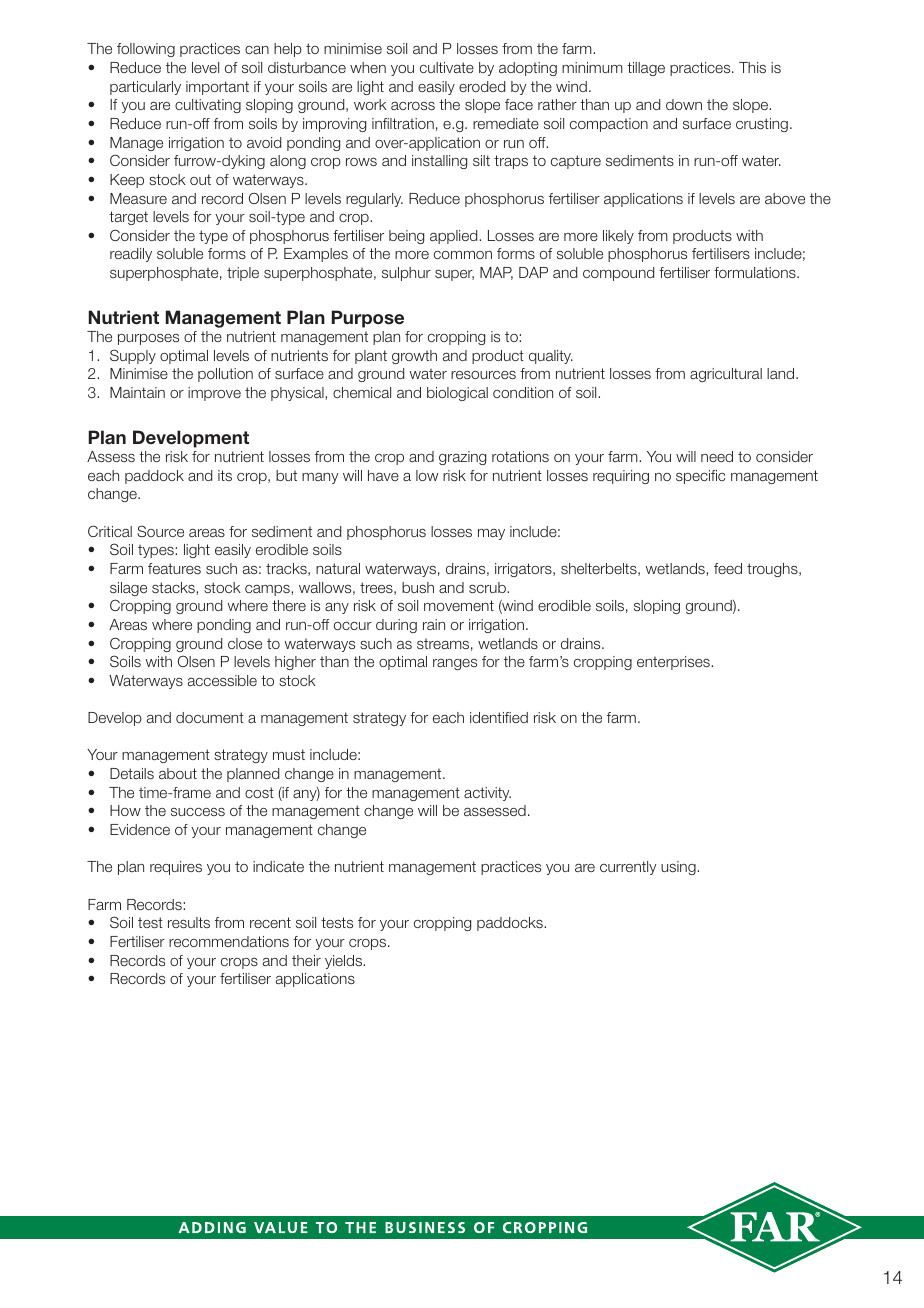  What do you see at coordinates (217, 88) in the screenshot?
I see `important` at bounding box center [217, 88].
